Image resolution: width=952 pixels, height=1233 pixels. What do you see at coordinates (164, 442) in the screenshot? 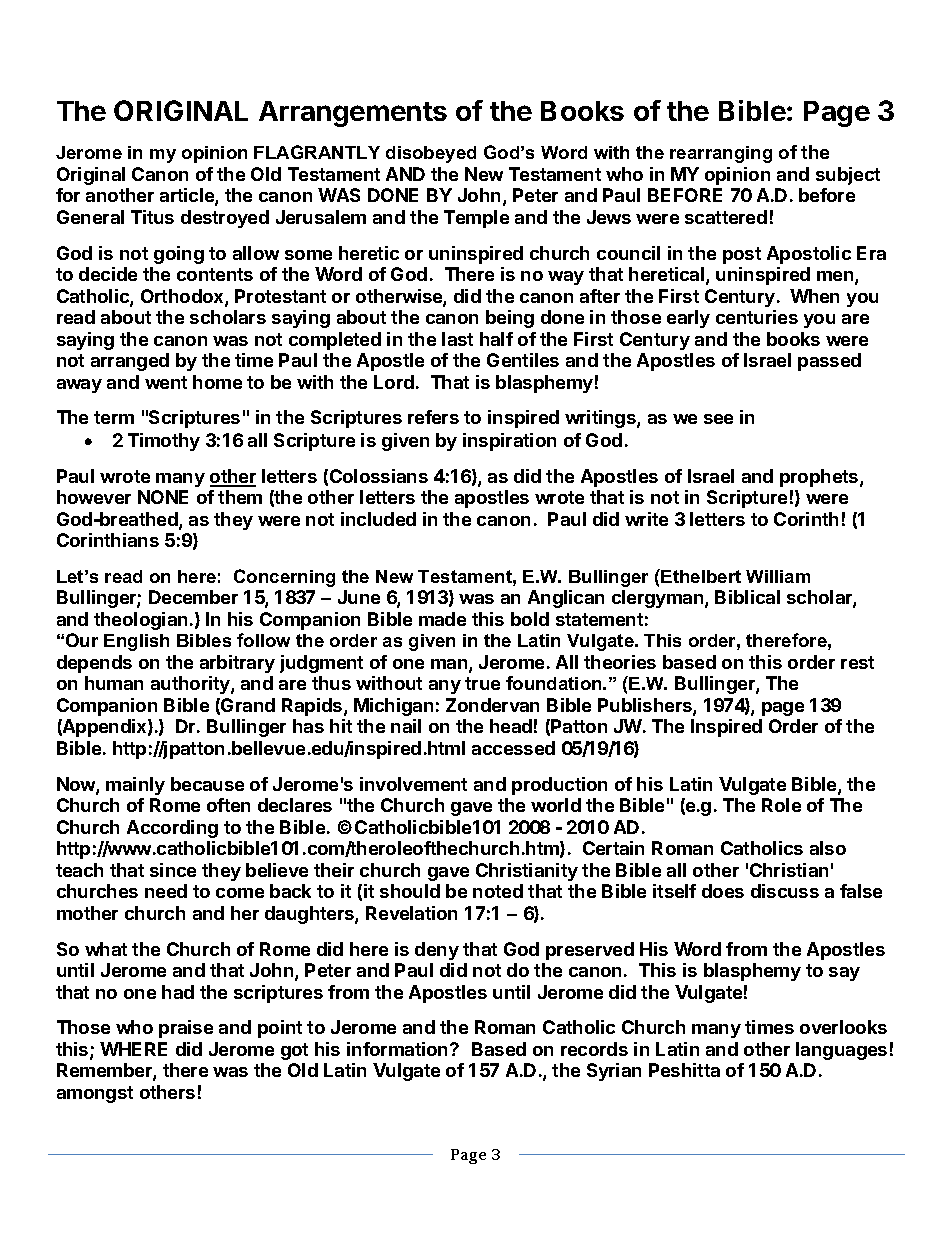
I see `Timothy` at bounding box center [164, 442].
